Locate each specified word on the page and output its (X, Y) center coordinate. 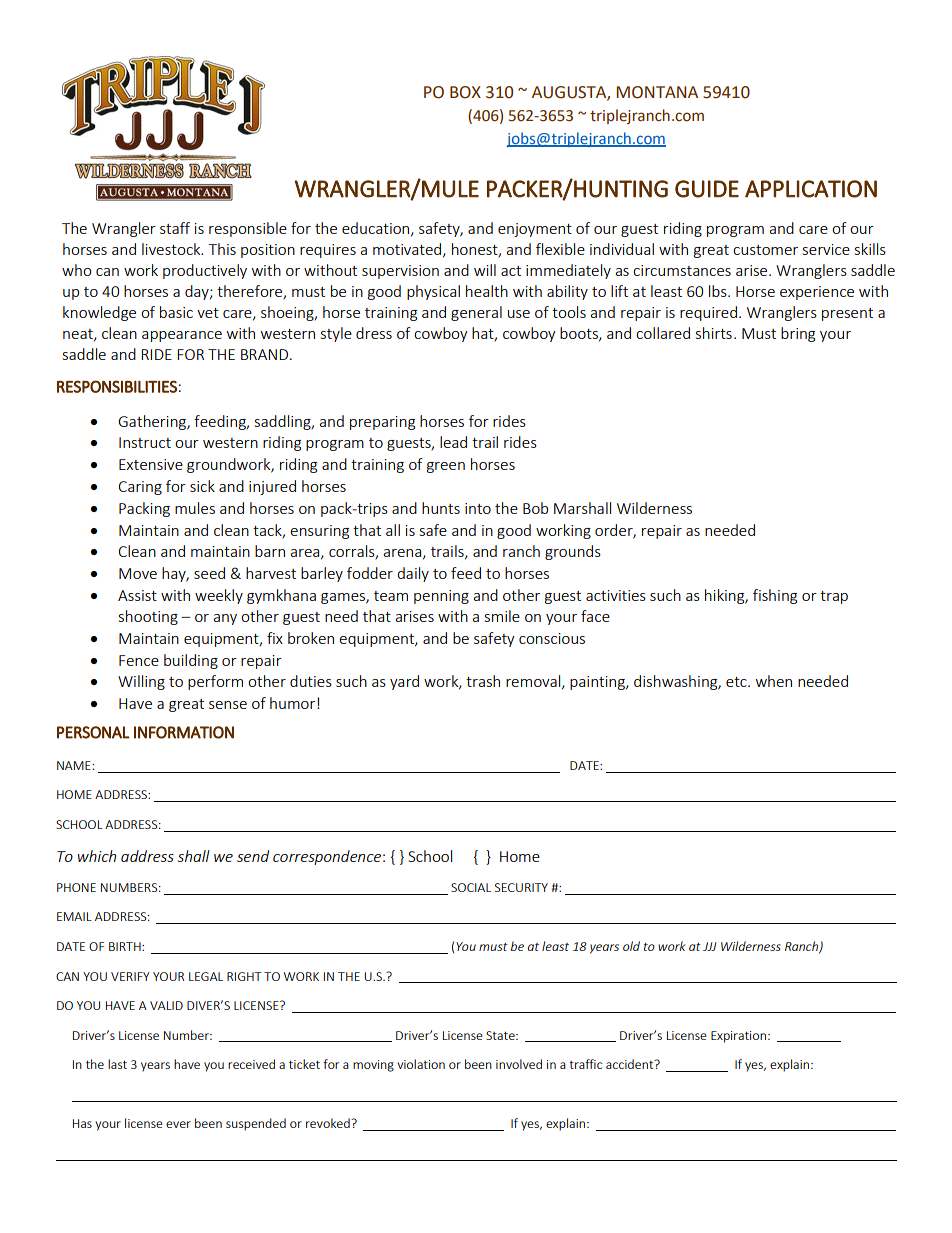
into (478, 508)
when (774, 681)
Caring (140, 488)
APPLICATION (811, 189)
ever (178, 1124)
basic (176, 312)
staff (175, 228)
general (476, 313)
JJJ (709, 946)
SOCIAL (471, 887)
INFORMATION (184, 732)
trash (483, 681)
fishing (775, 596)
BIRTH (126, 946)
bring (798, 334)
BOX (465, 92)
